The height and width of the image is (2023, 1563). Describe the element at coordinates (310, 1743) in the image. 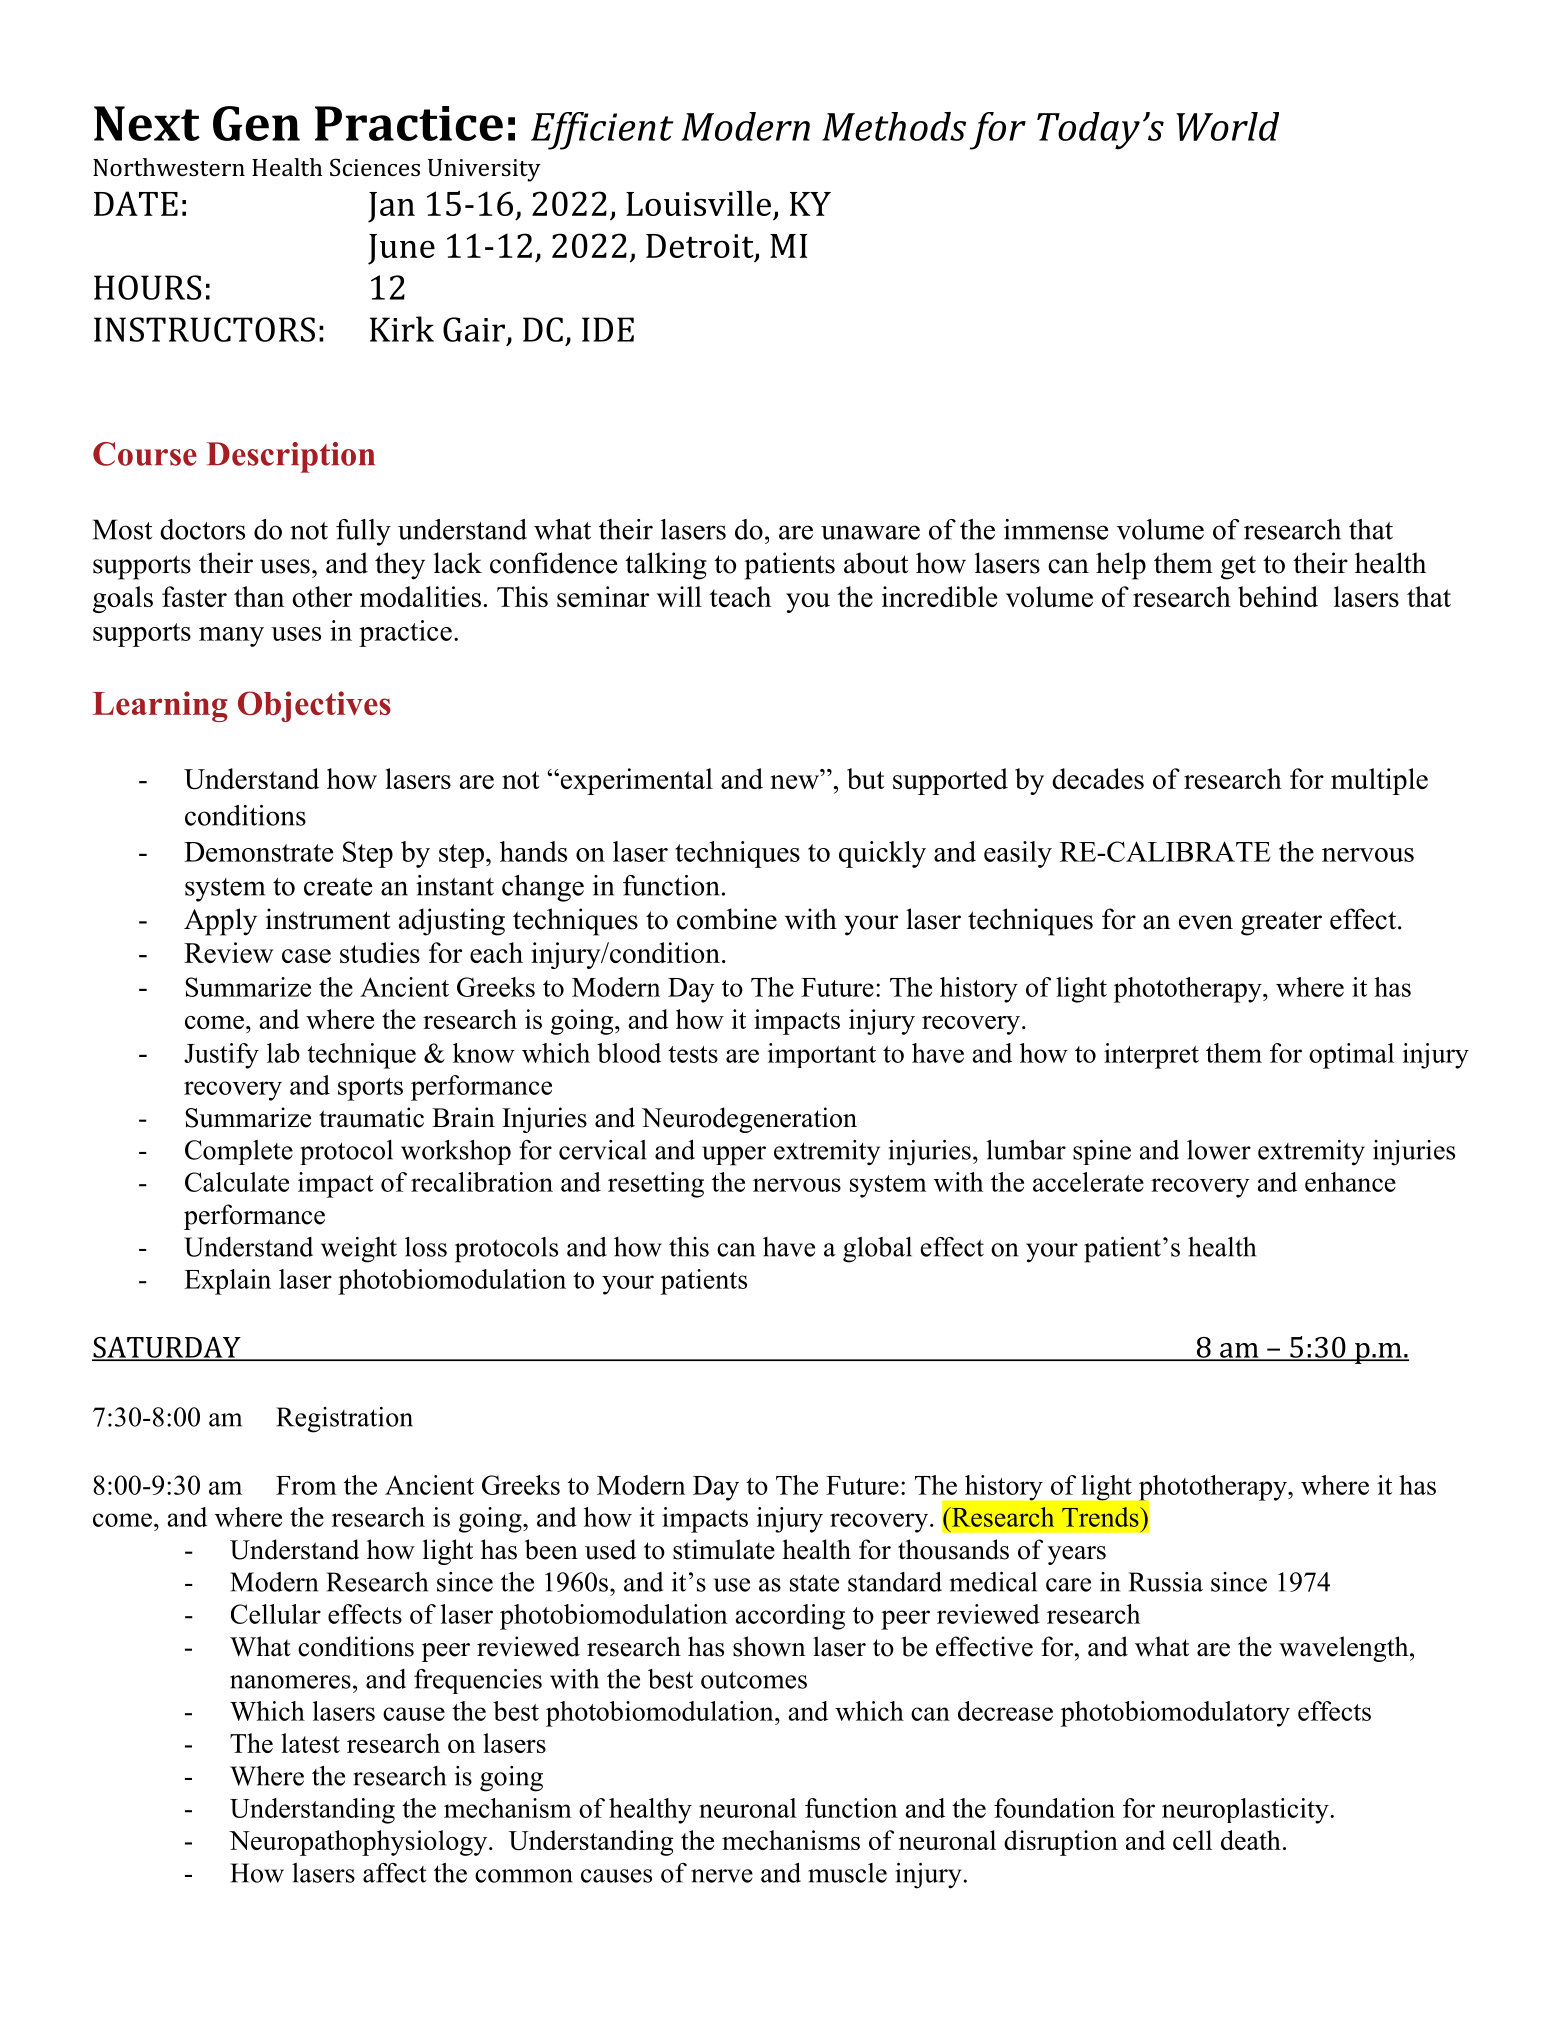

I see `latest` at that location.
